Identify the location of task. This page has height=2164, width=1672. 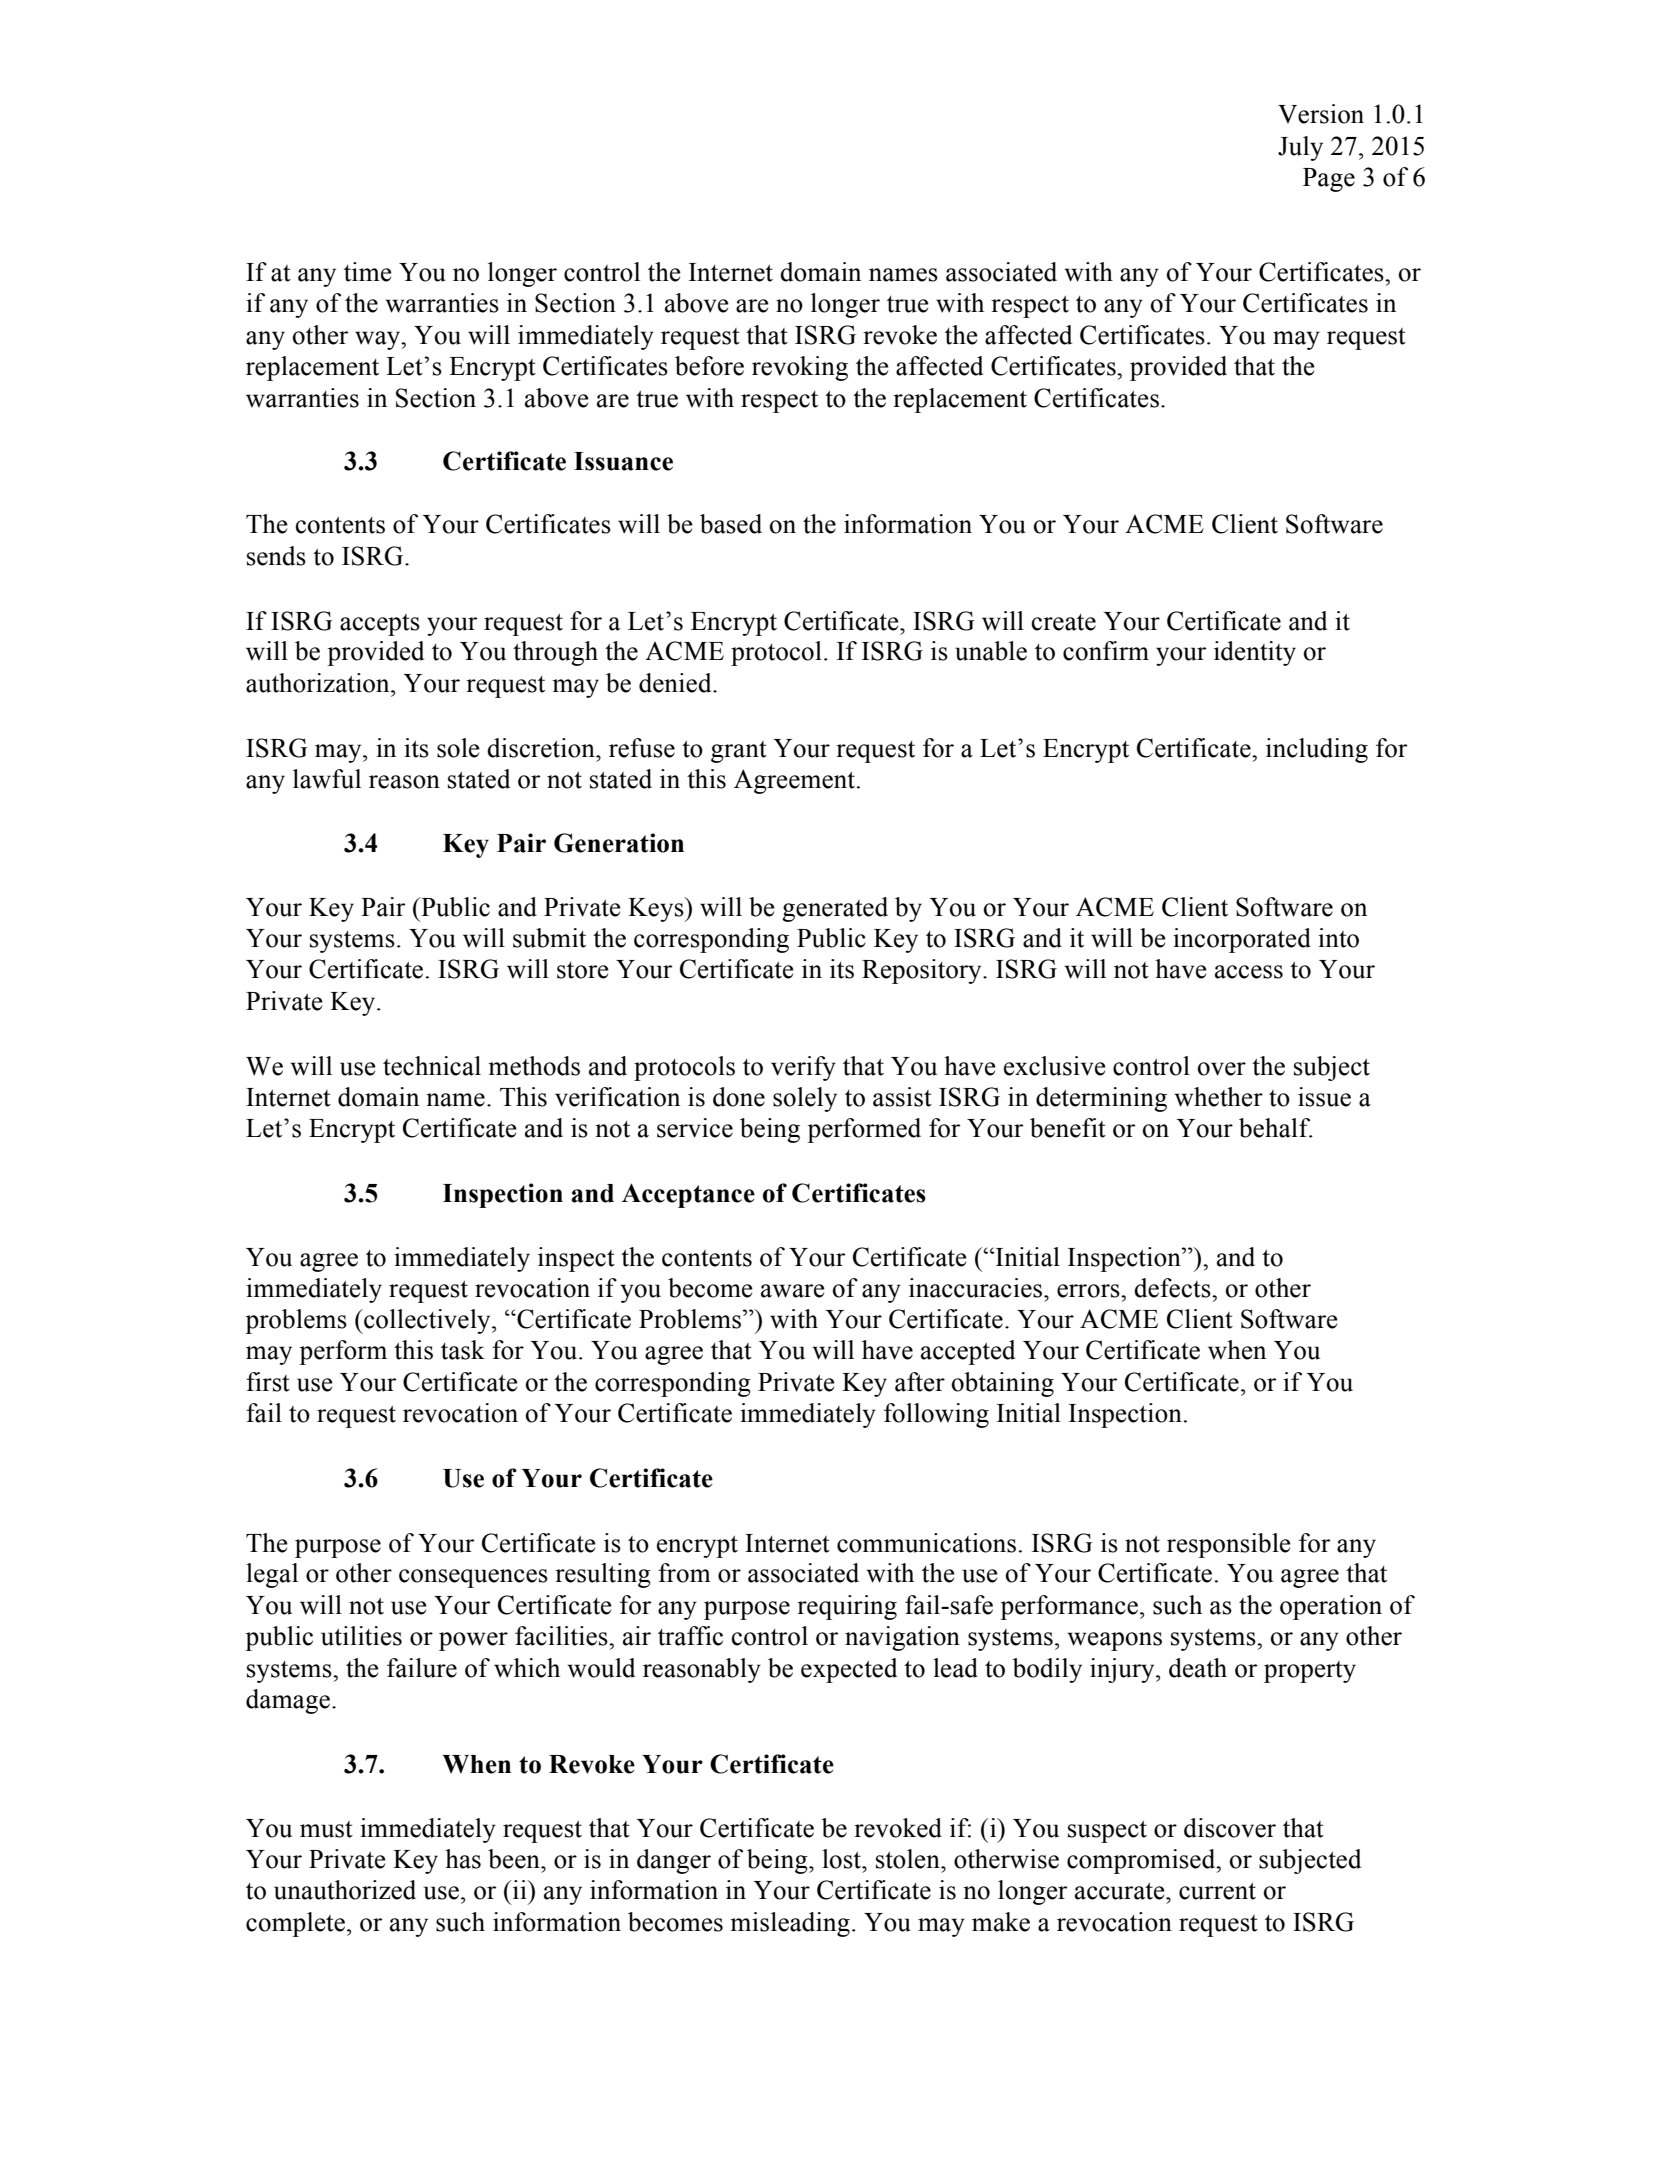
(463, 1350).
